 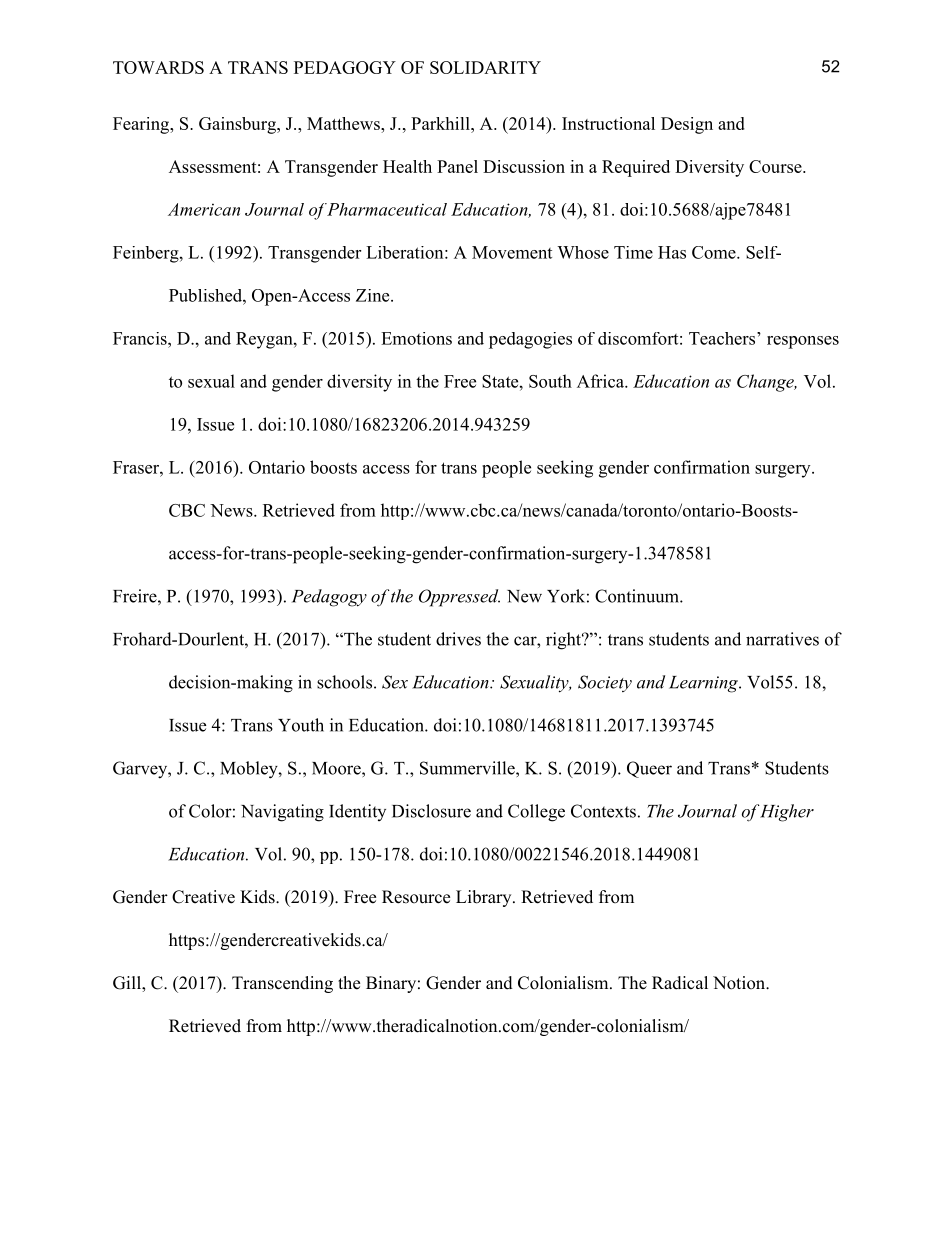 What do you see at coordinates (344, 682) in the image?
I see `schools` at bounding box center [344, 682].
